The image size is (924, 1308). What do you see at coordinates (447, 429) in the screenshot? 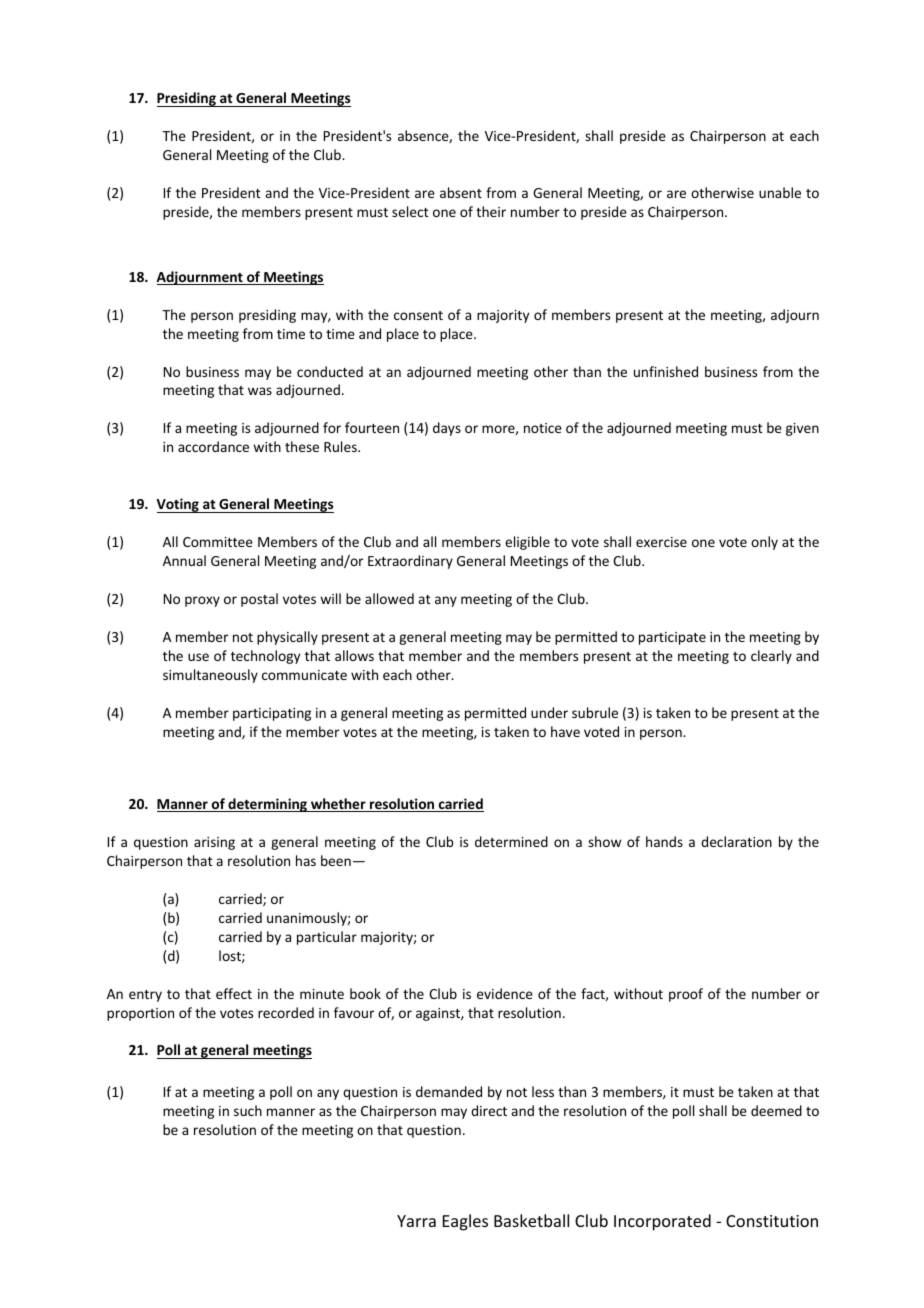
I see `days` at bounding box center [447, 429].
